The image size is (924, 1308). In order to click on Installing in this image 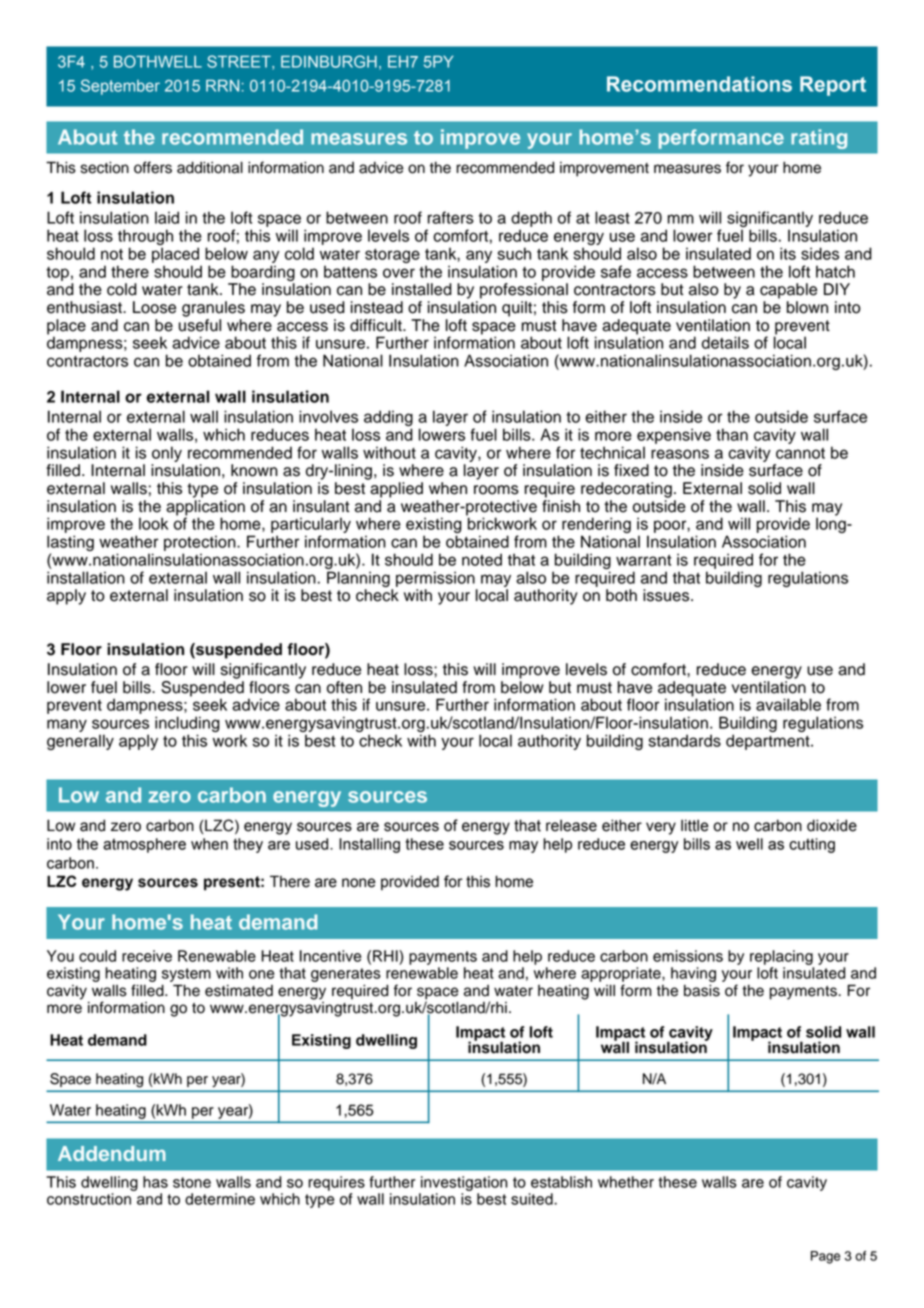, I will do `click(369, 845)`.
